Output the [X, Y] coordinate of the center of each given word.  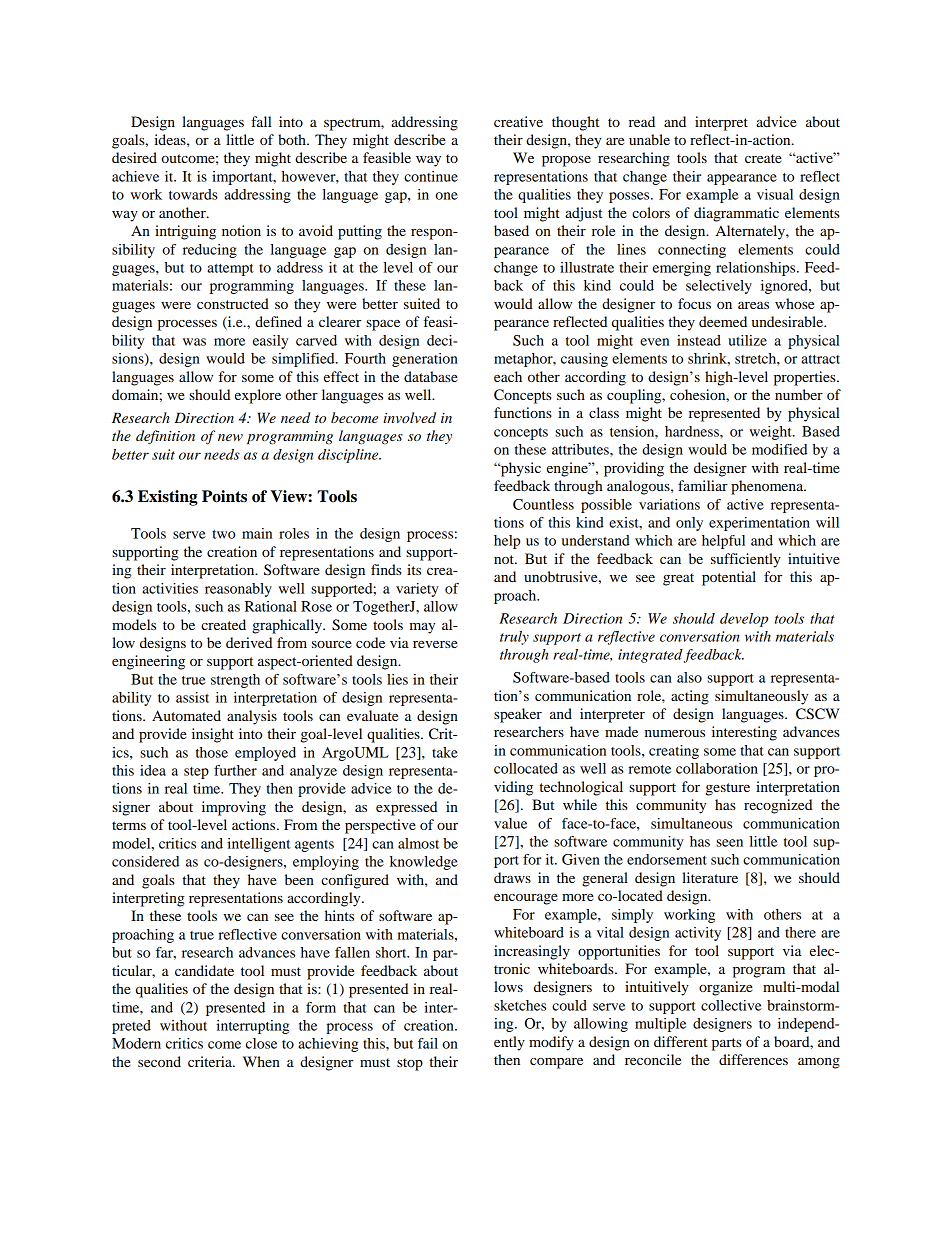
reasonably [238, 590]
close [261, 1043]
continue [431, 176]
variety [417, 590]
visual [775, 194]
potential [729, 578]
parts [727, 1044]
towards [193, 194]
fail [428, 1043]
